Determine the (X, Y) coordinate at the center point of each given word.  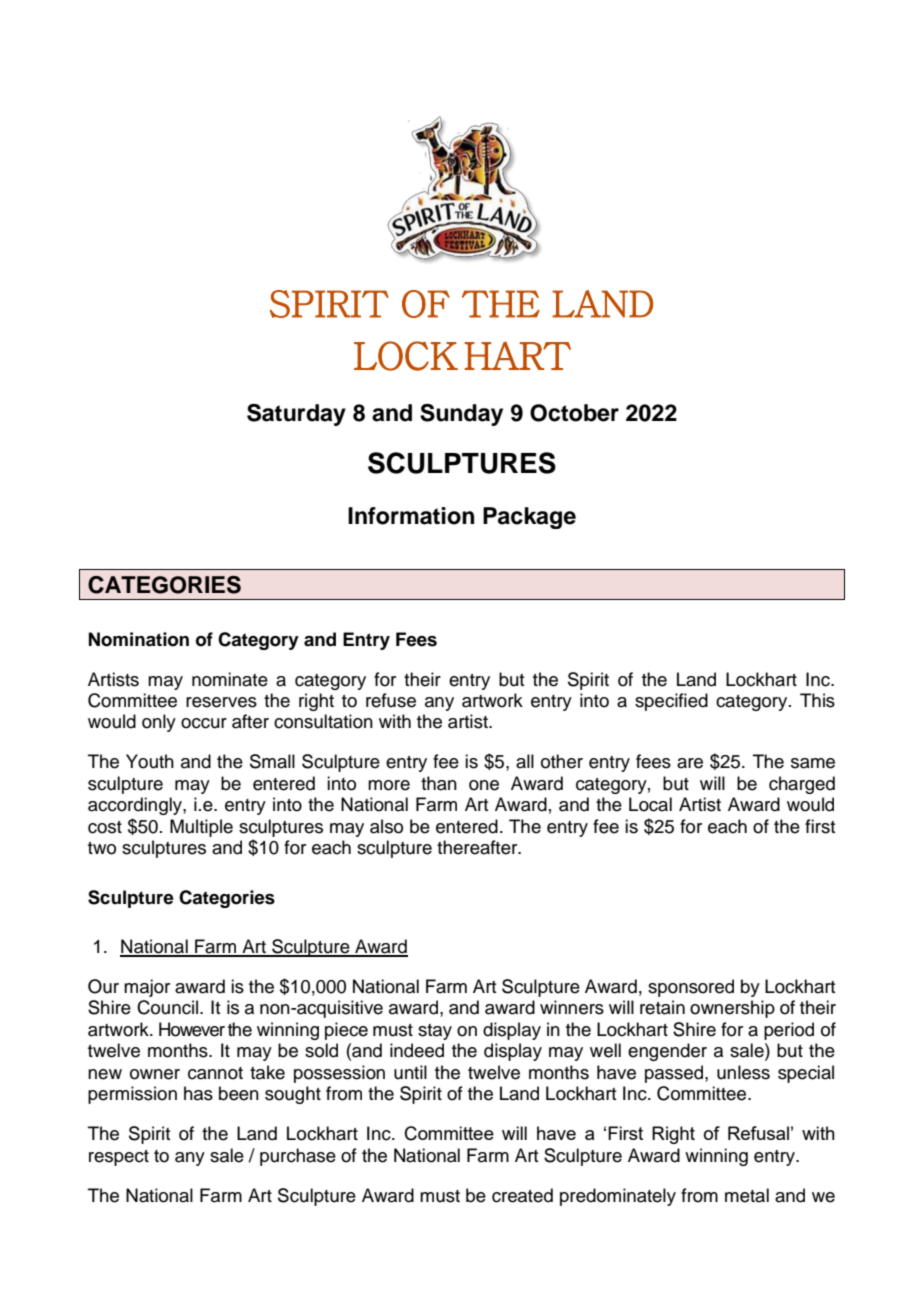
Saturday (296, 415)
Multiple (201, 828)
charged (802, 785)
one (484, 785)
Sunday (461, 415)
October (574, 413)
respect (119, 1158)
